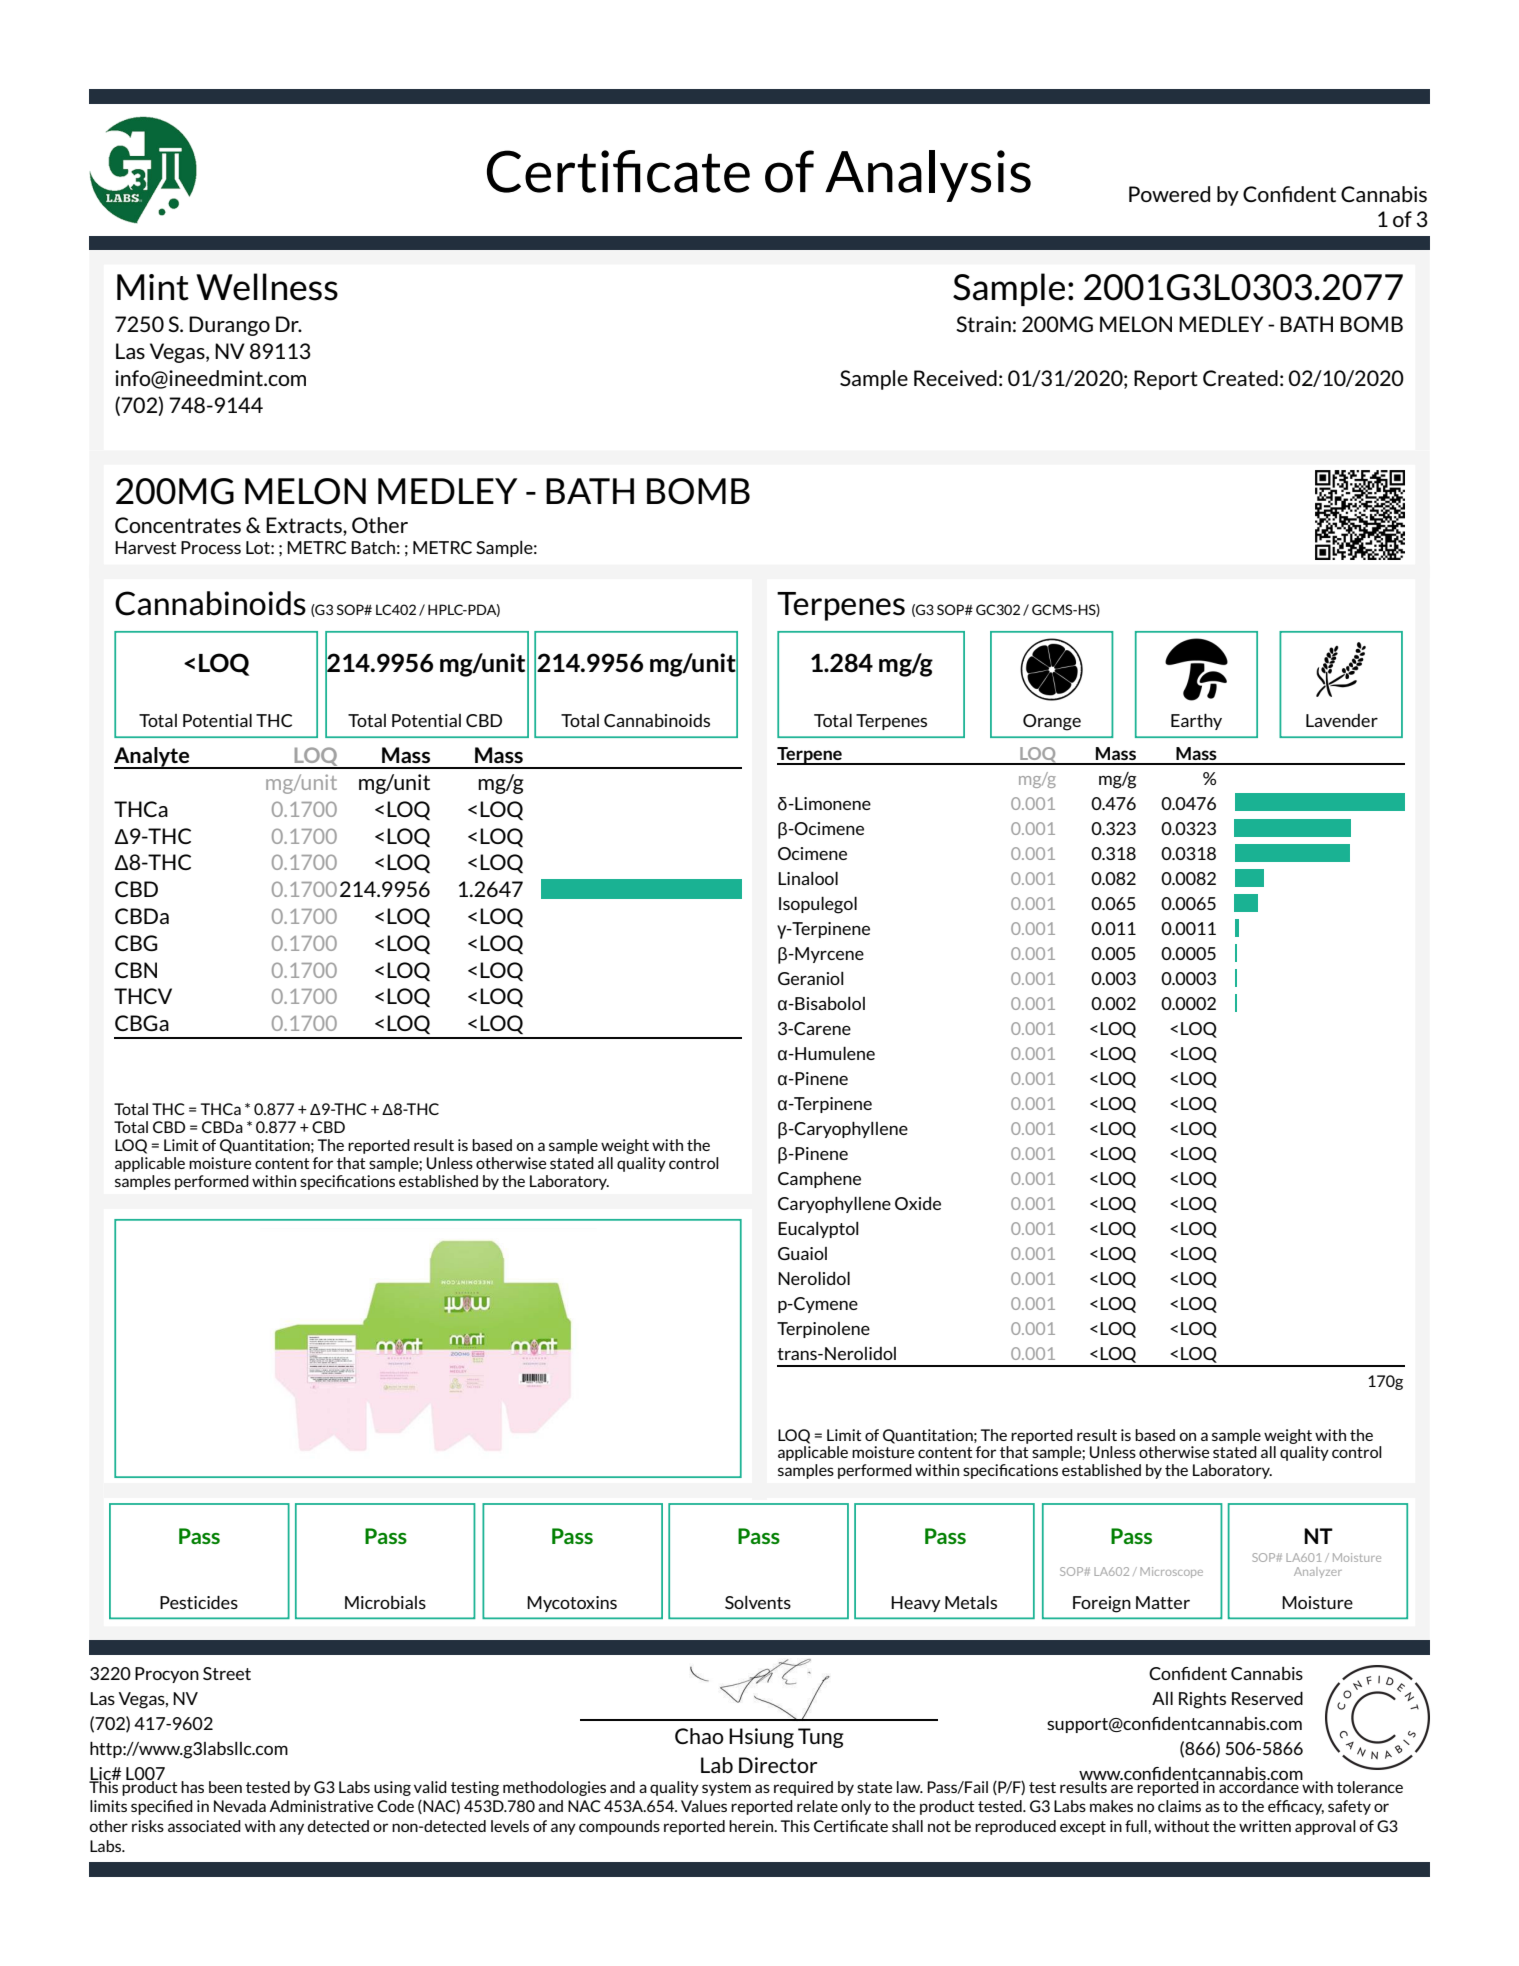 The width and height of the document is (1519, 1966). I want to click on Powered, so click(1169, 194).
